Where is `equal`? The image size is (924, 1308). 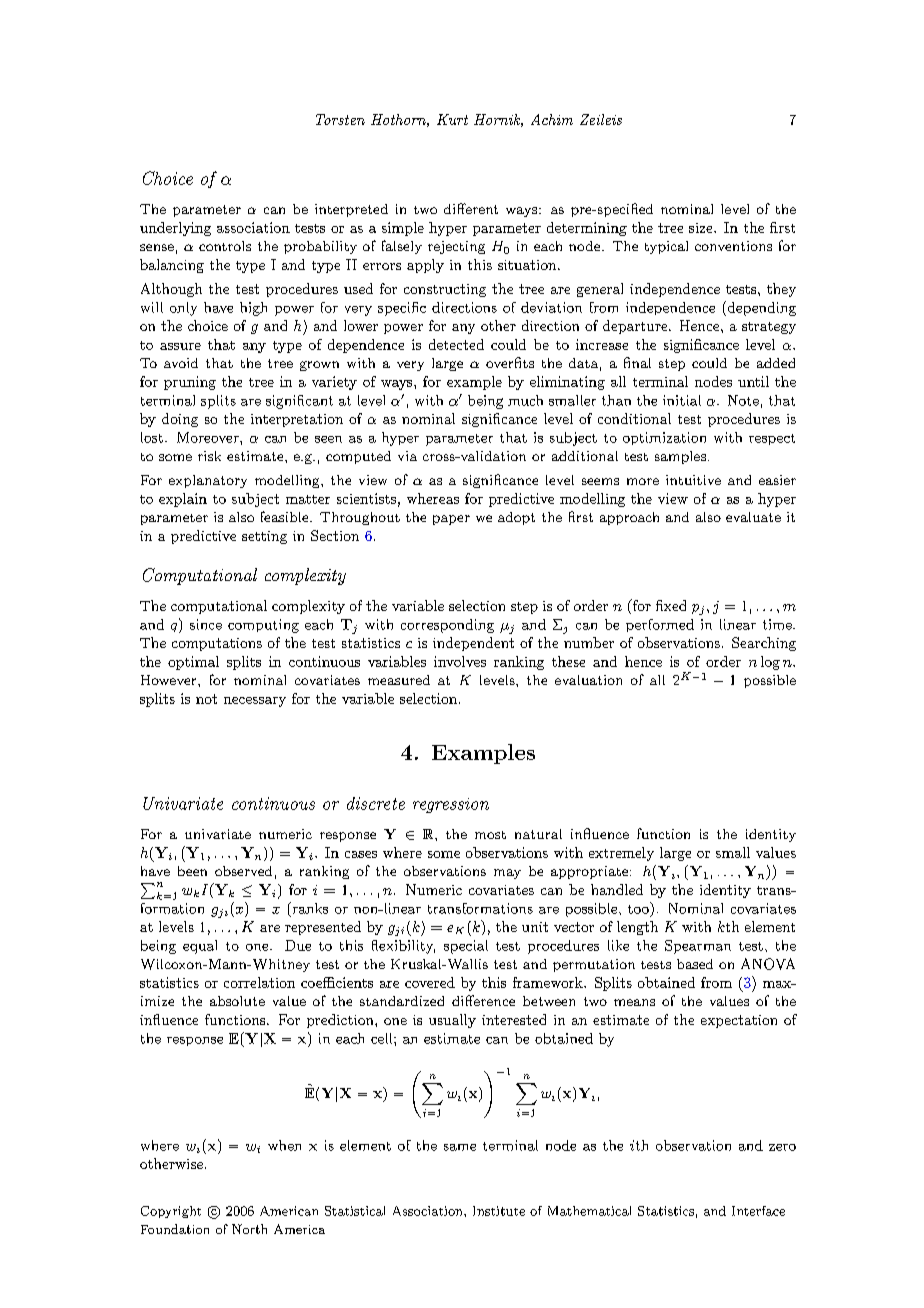
equal is located at coordinates (200, 947).
